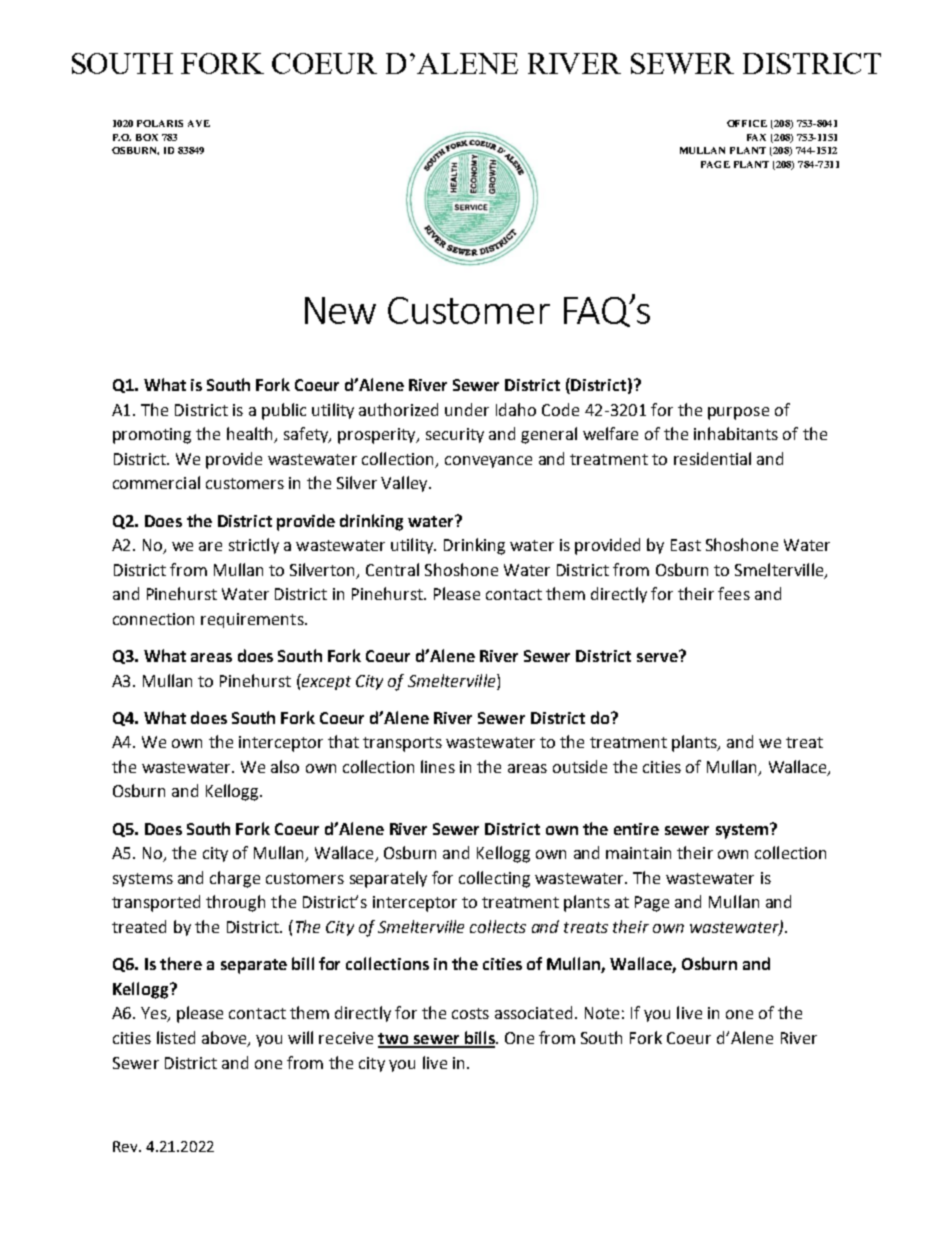 Image resolution: width=952 pixels, height=1233 pixels. Describe the element at coordinates (747, 123) in the document. I see `OFFICE` at that location.
